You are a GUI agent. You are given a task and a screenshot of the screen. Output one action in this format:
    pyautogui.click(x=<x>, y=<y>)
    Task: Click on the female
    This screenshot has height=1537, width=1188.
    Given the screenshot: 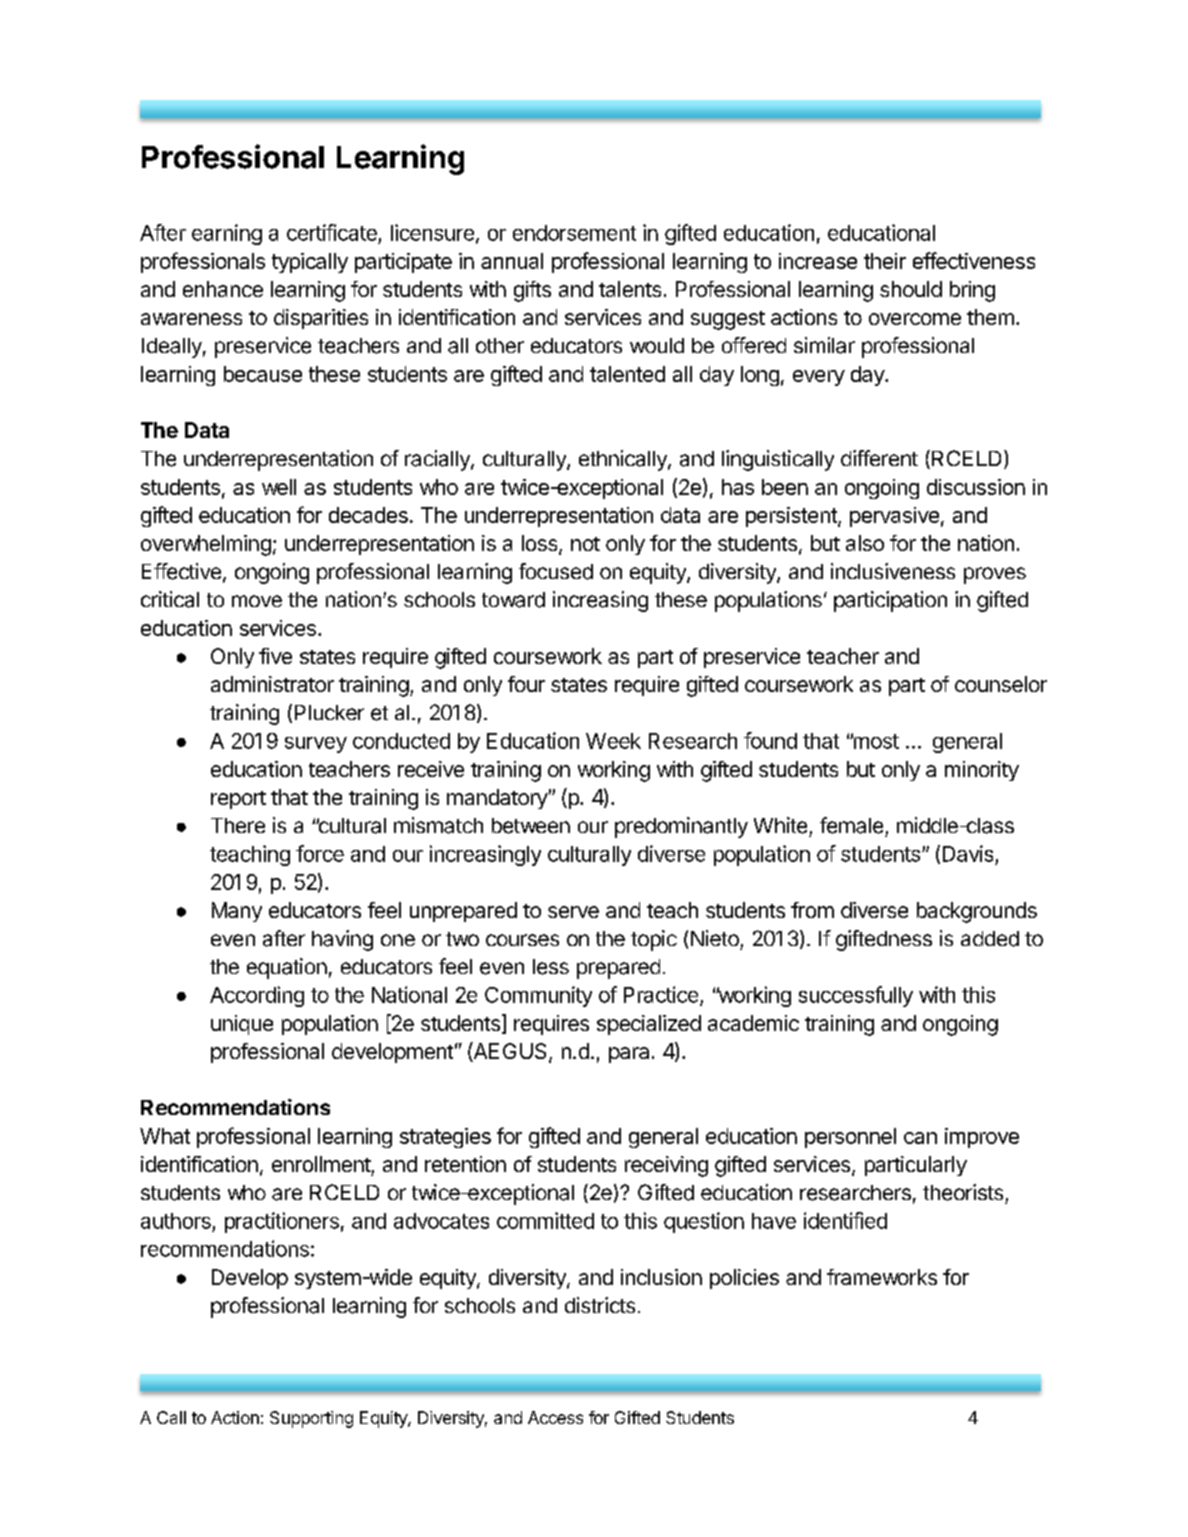 What is the action you would take?
    pyautogui.click(x=851, y=825)
